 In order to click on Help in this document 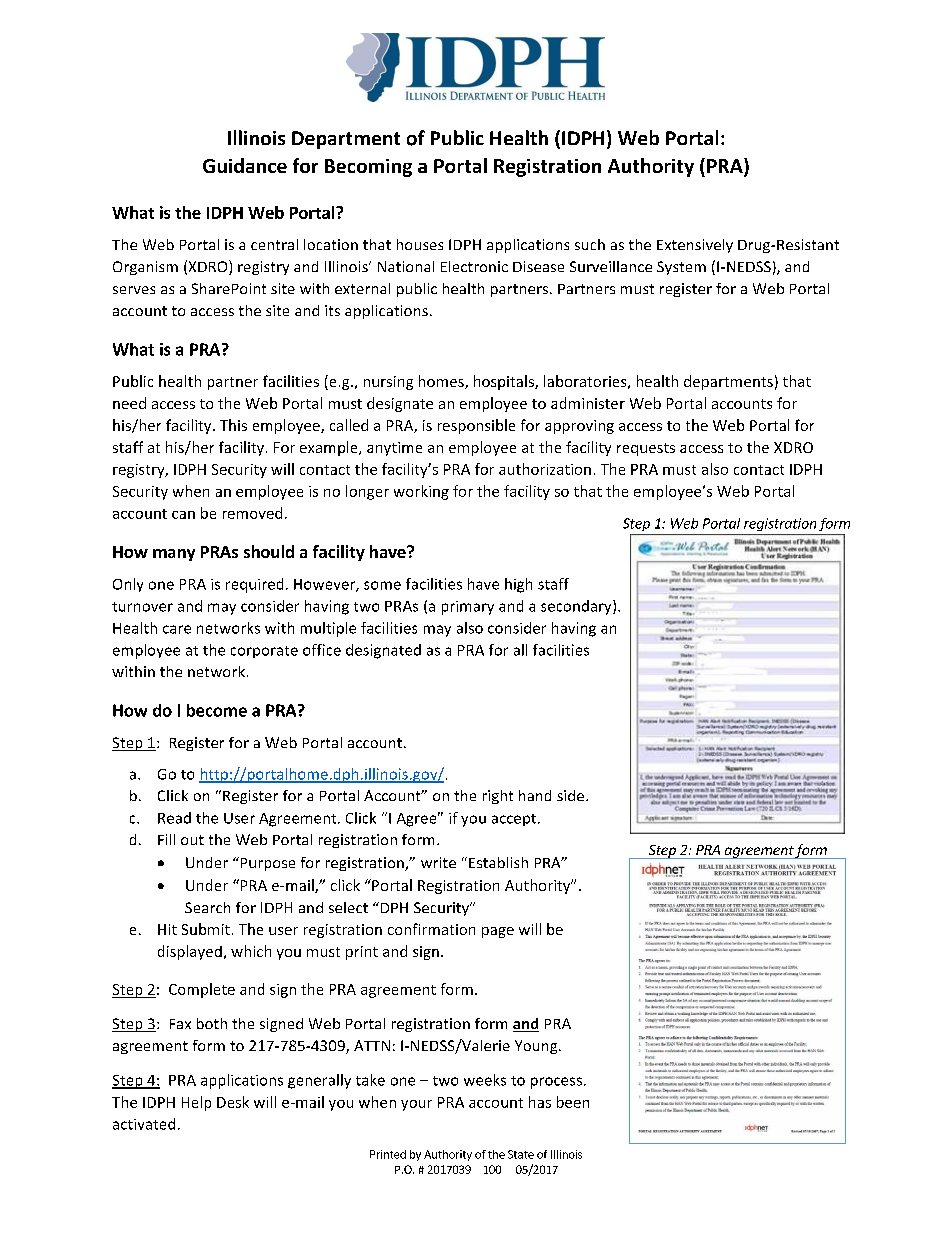, I will do `click(196, 1103)`.
